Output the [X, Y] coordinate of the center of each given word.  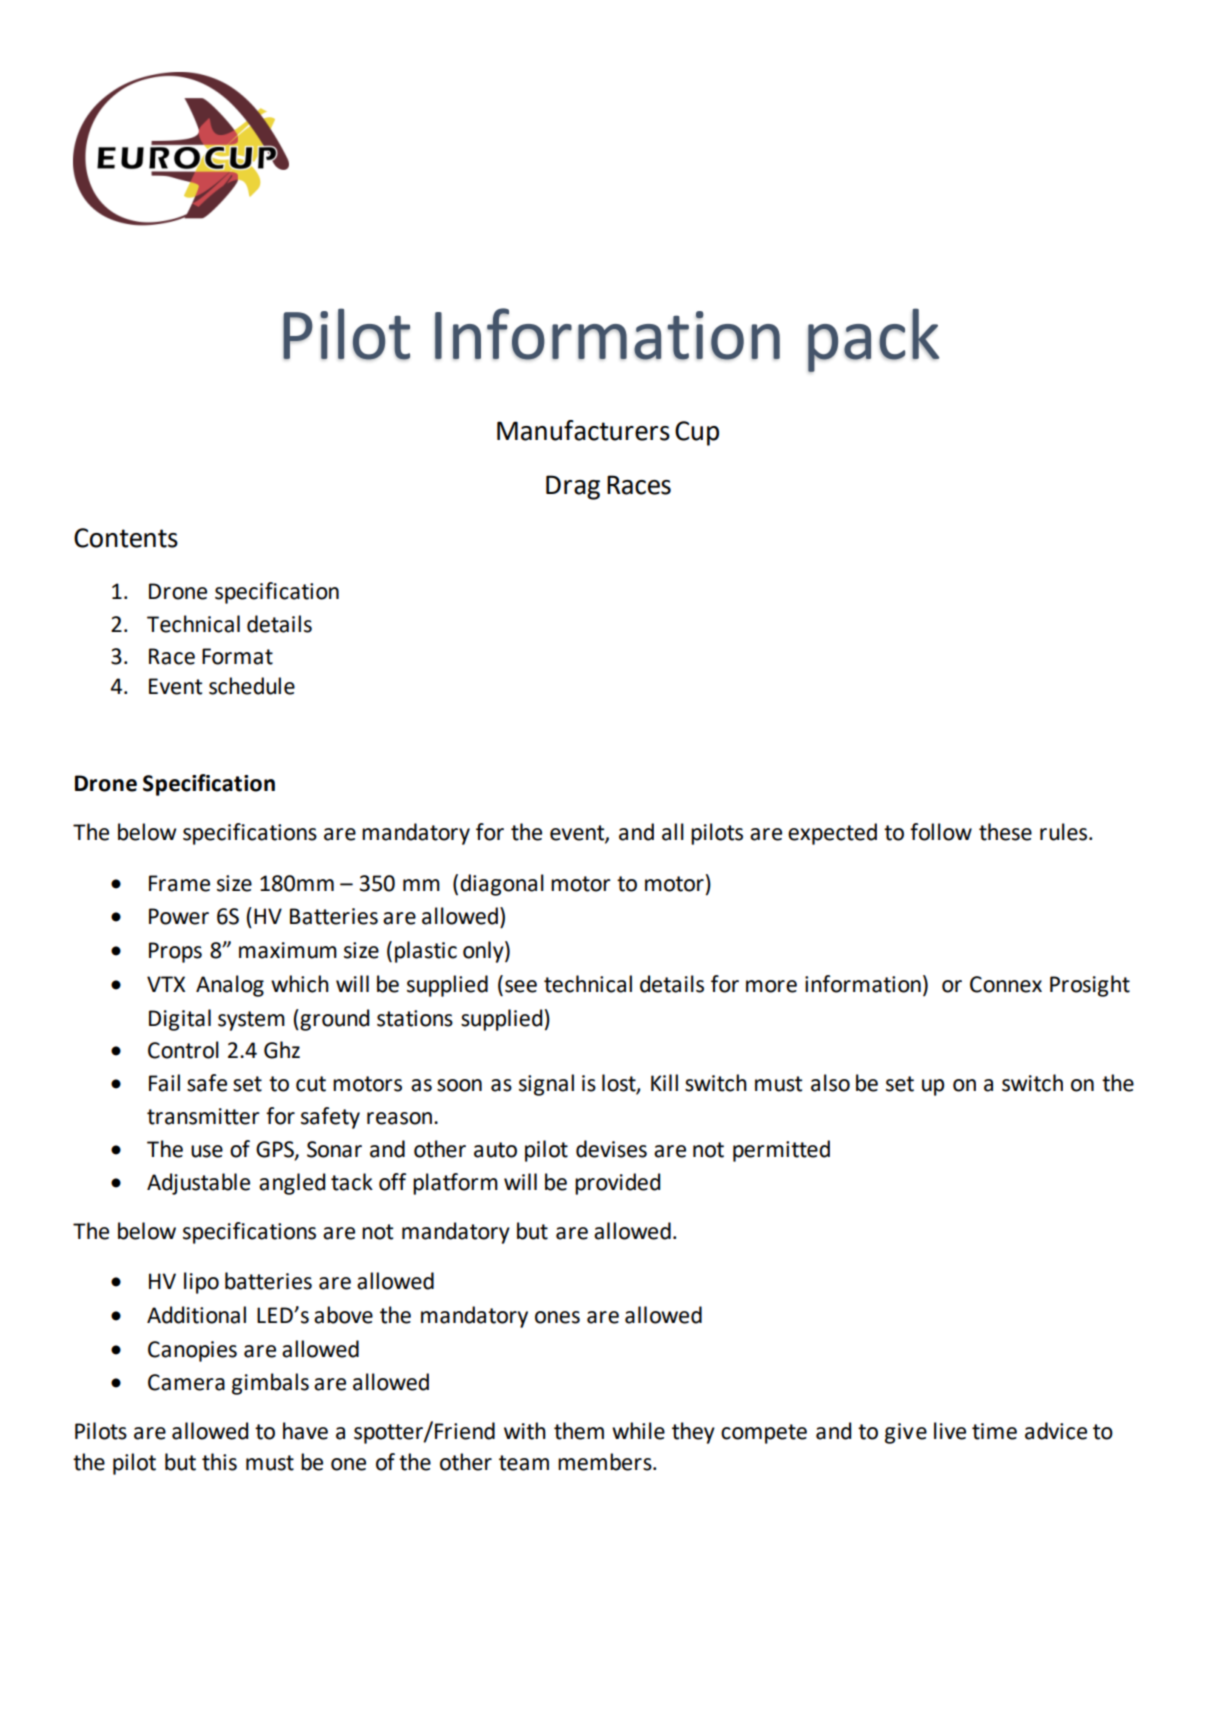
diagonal [502, 885]
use [207, 1151]
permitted [781, 1151]
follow [941, 832]
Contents [126, 538]
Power [179, 916]
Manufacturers [583, 430]
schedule [252, 686]
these [1005, 832]
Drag [573, 487]
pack [873, 340]
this [219, 1462]
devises [611, 1149]
